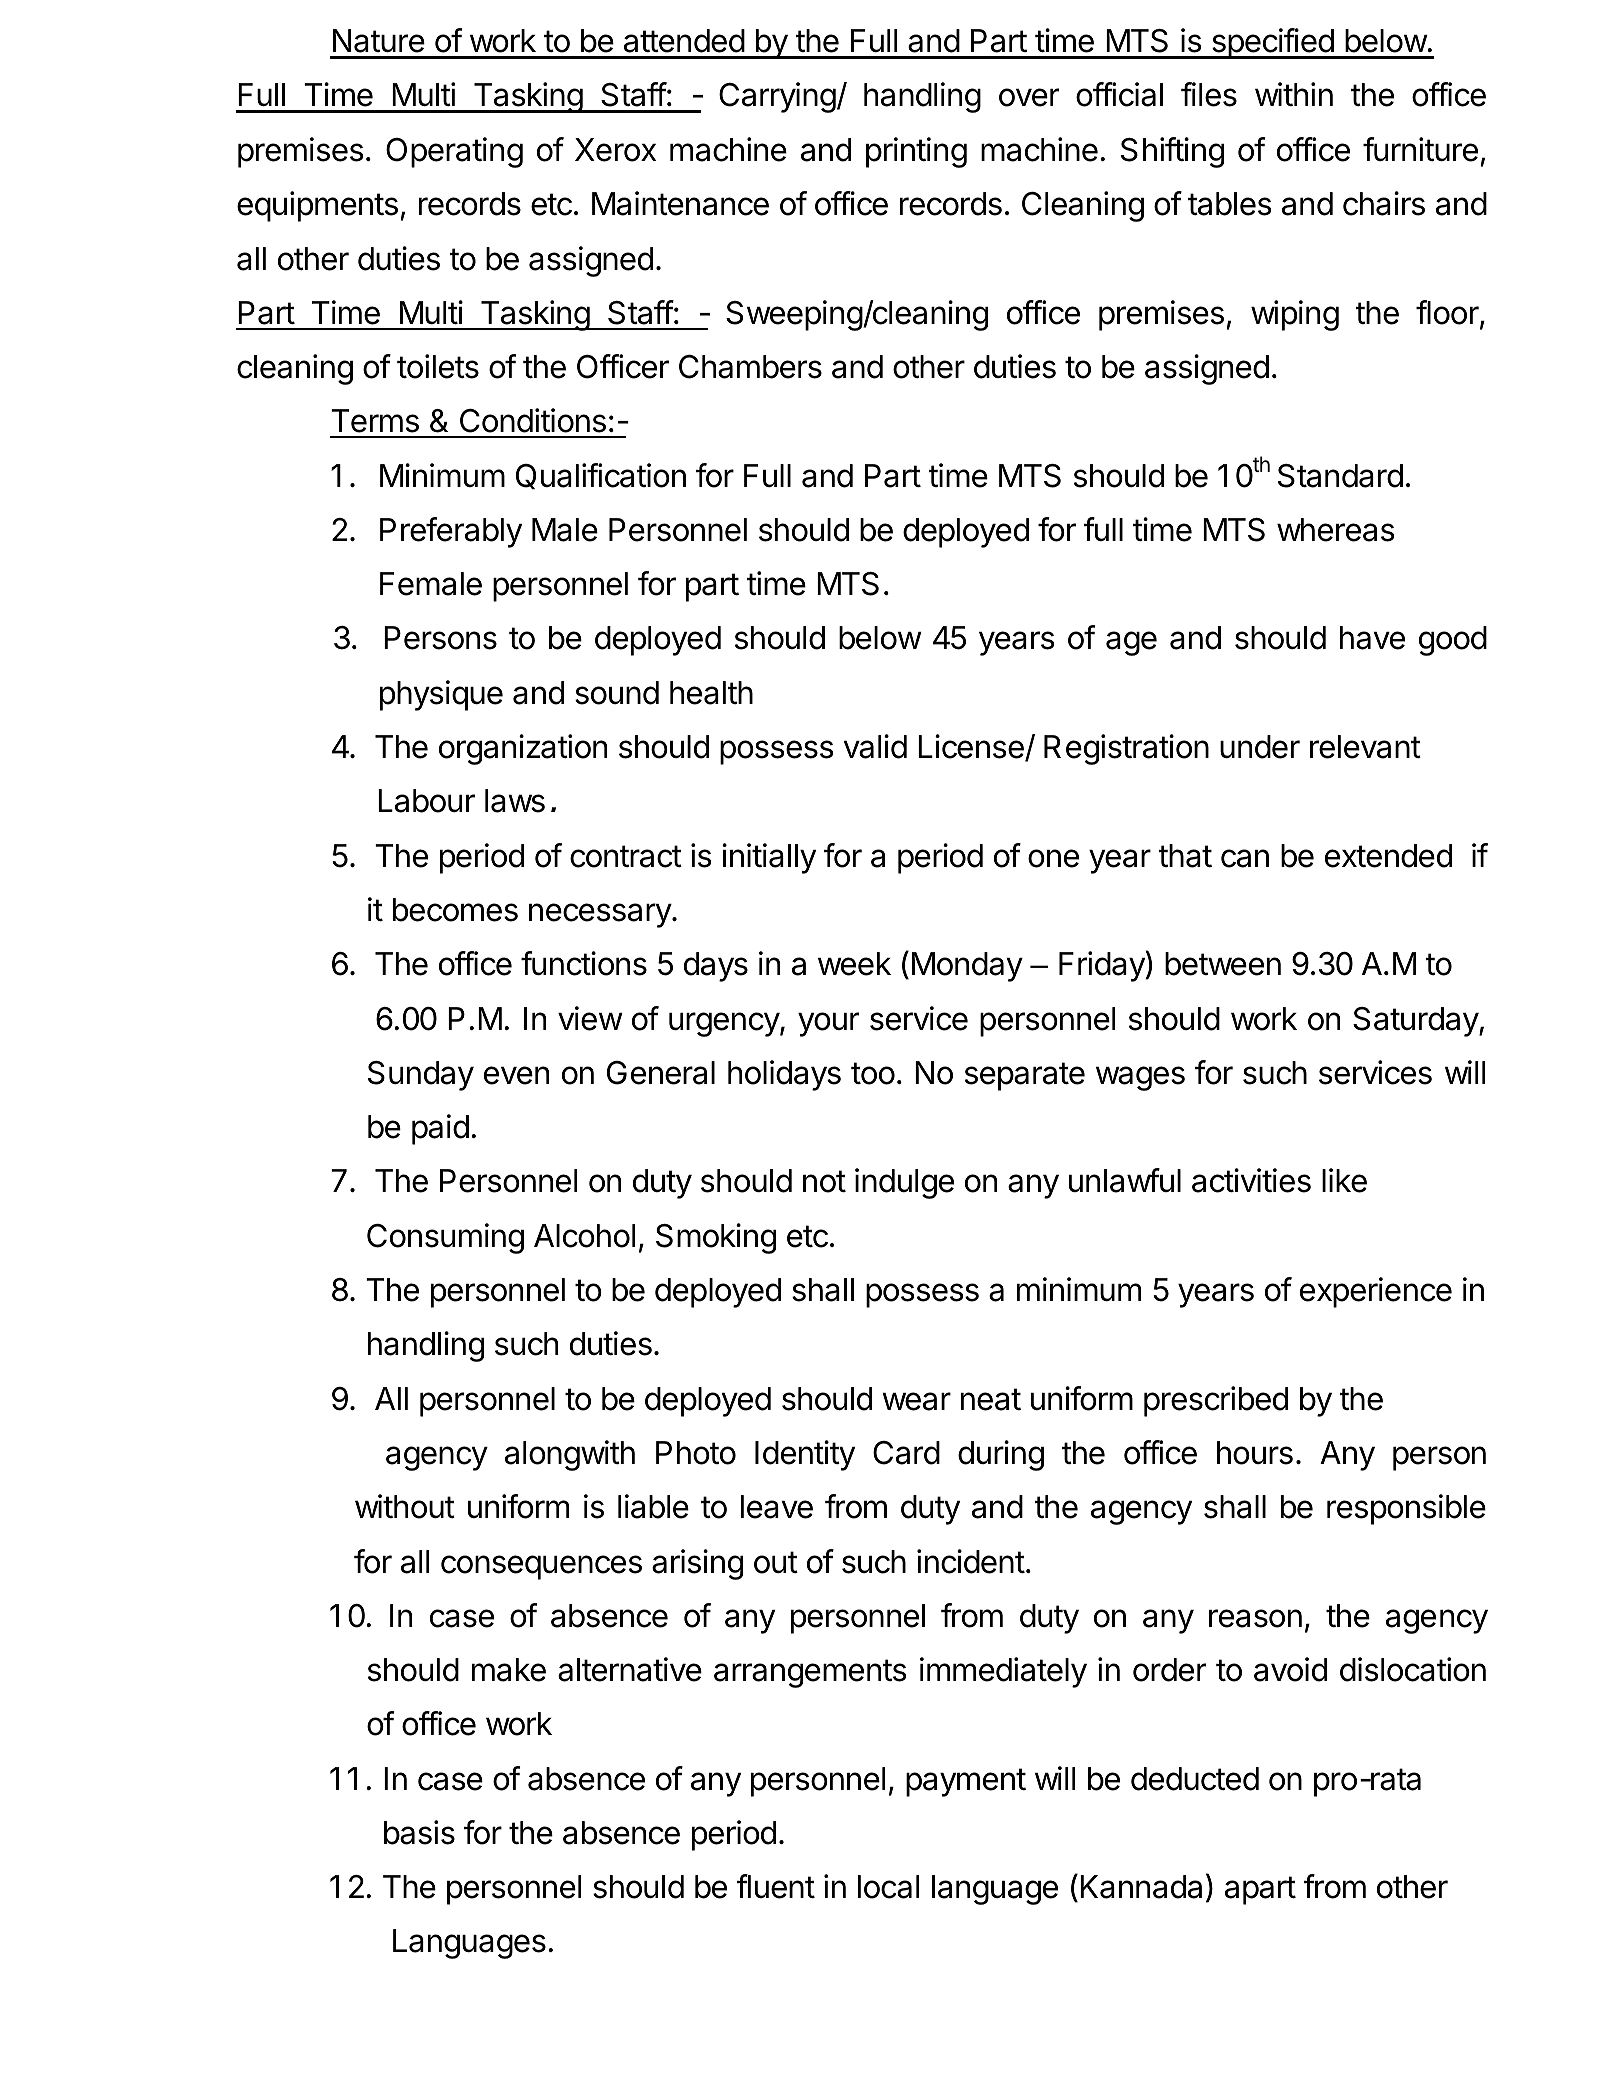 This screenshot has height=2077, width=1605. I want to click on valid, so click(875, 746).
